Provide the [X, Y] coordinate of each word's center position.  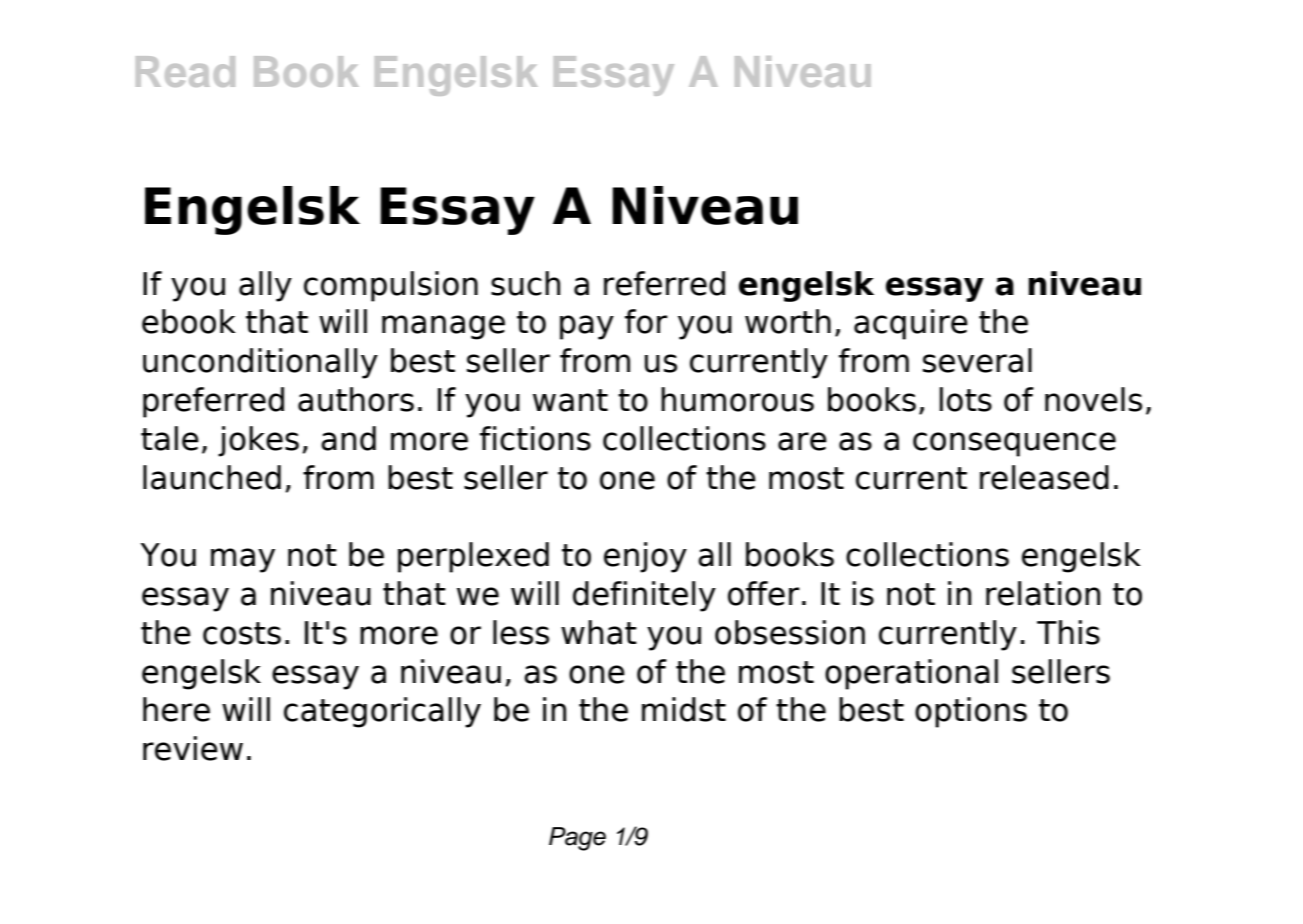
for [646, 321]
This [1068, 632]
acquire [911, 324]
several [977, 360]
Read [185, 71]
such [525, 283]
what [599, 632]
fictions [535, 438]
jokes [258, 441]
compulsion [391, 286]
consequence [1014, 444]
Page [577, 839]
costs [242, 633]
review [193, 748]
